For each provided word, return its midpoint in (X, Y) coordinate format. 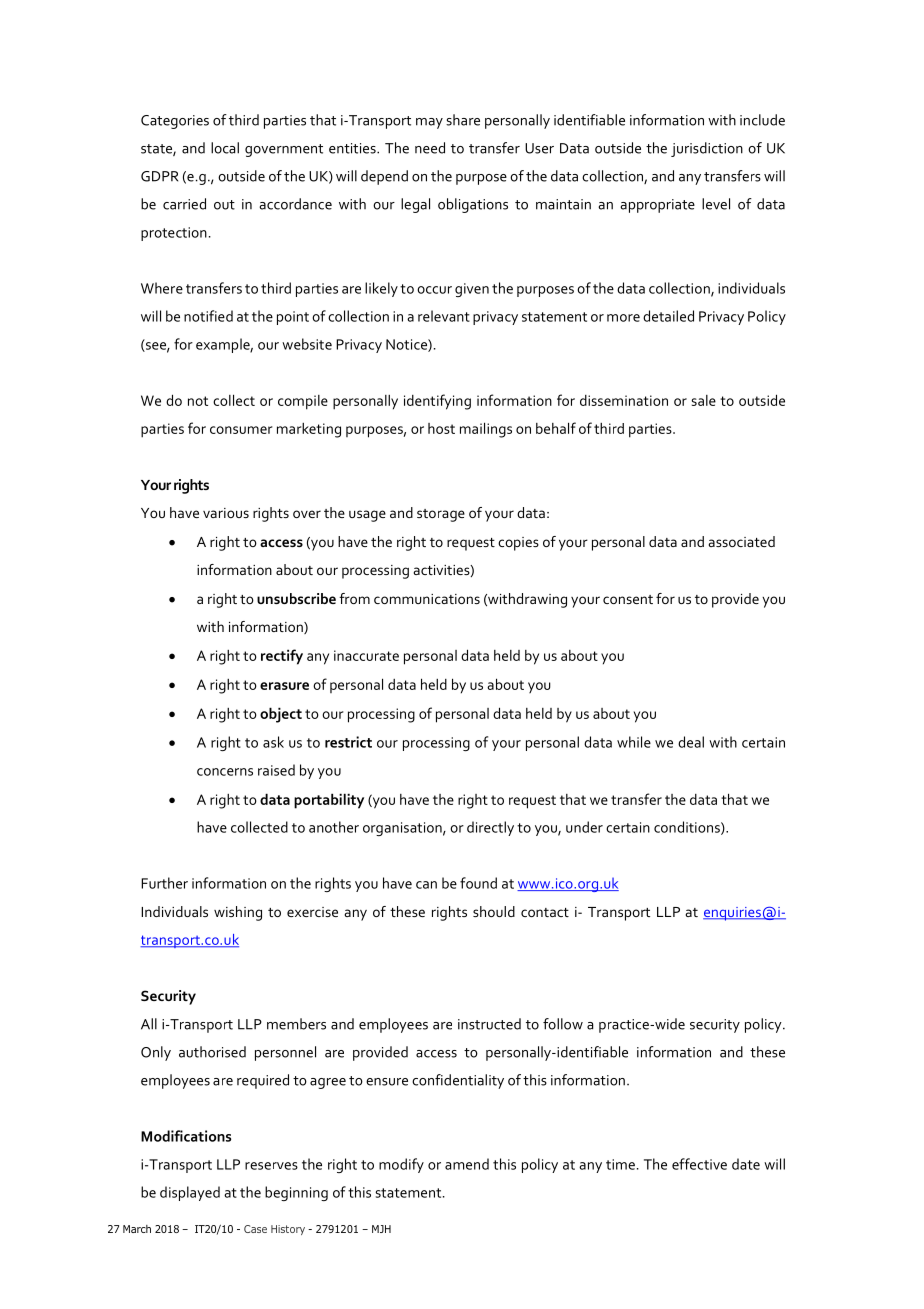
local (225, 148)
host (441, 428)
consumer (241, 430)
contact (545, 912)
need (430, 148)
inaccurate (366, 655)
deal (691, 742)
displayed (190, 1193)
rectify (282, 657)
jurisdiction (707, 149)
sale (703, 400)
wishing (238, 913)
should (494, 911)
